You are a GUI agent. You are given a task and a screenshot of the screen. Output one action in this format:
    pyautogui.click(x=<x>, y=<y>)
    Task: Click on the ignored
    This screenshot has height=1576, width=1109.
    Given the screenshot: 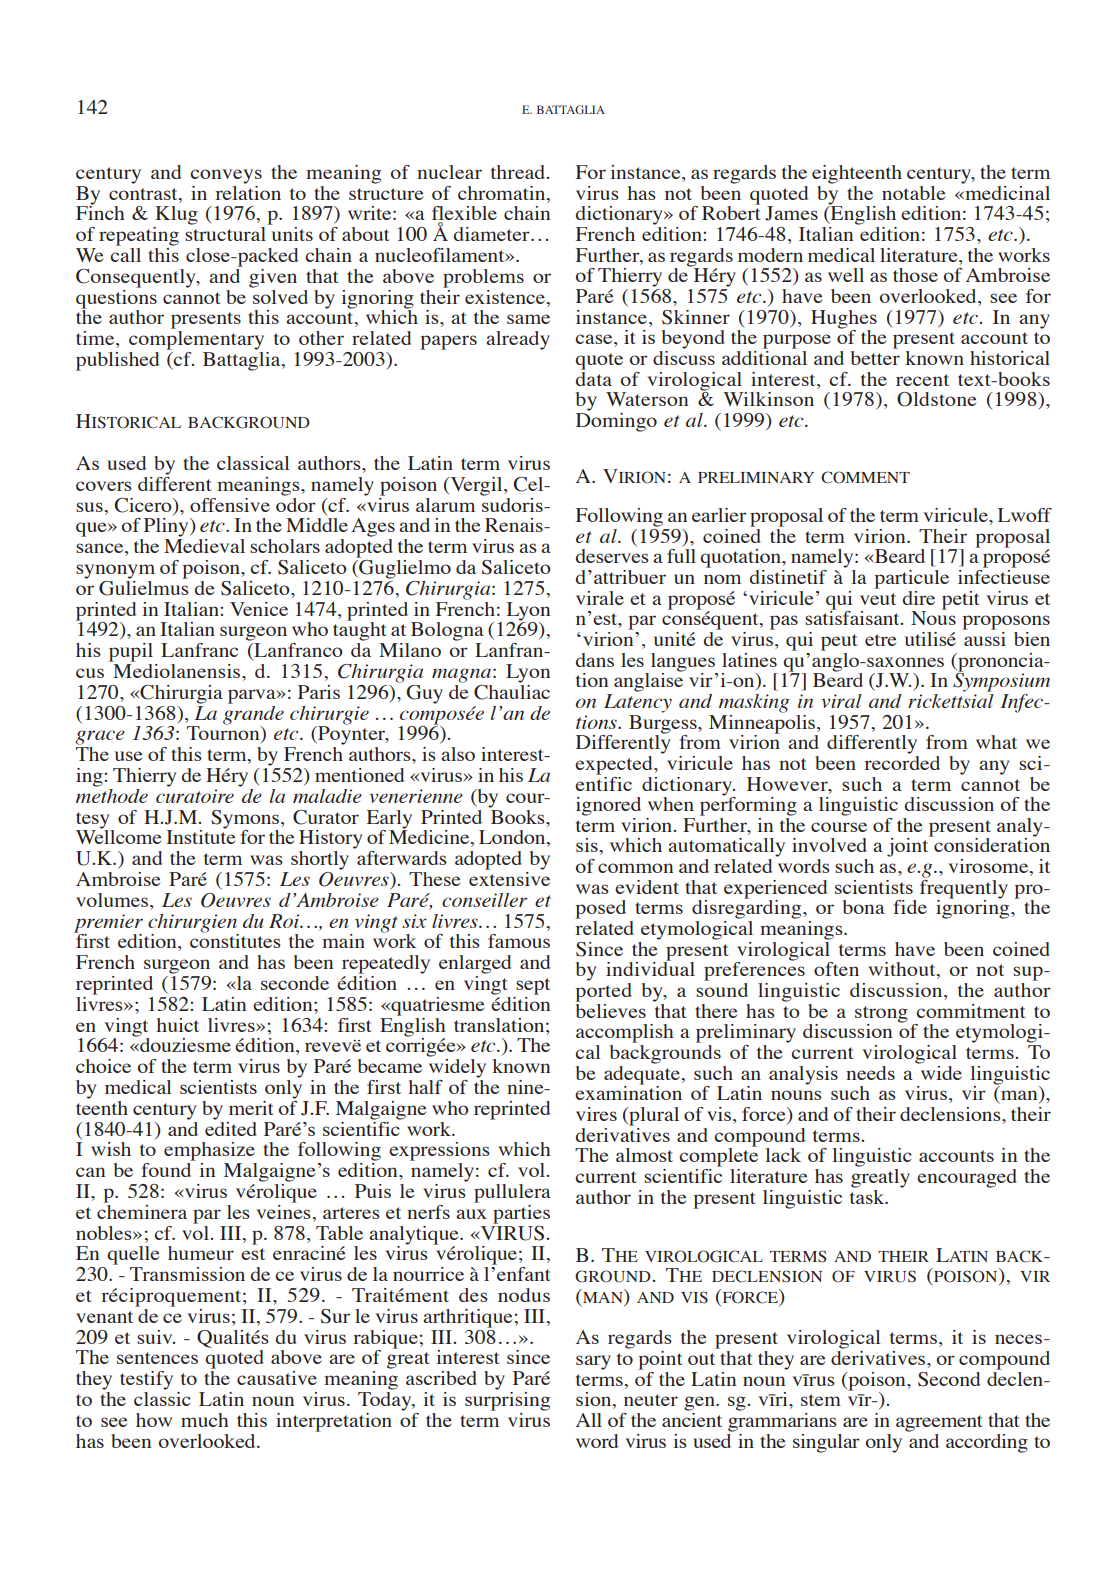 What is the action you would take?
    pyautogui.click(x=608, y=806)
